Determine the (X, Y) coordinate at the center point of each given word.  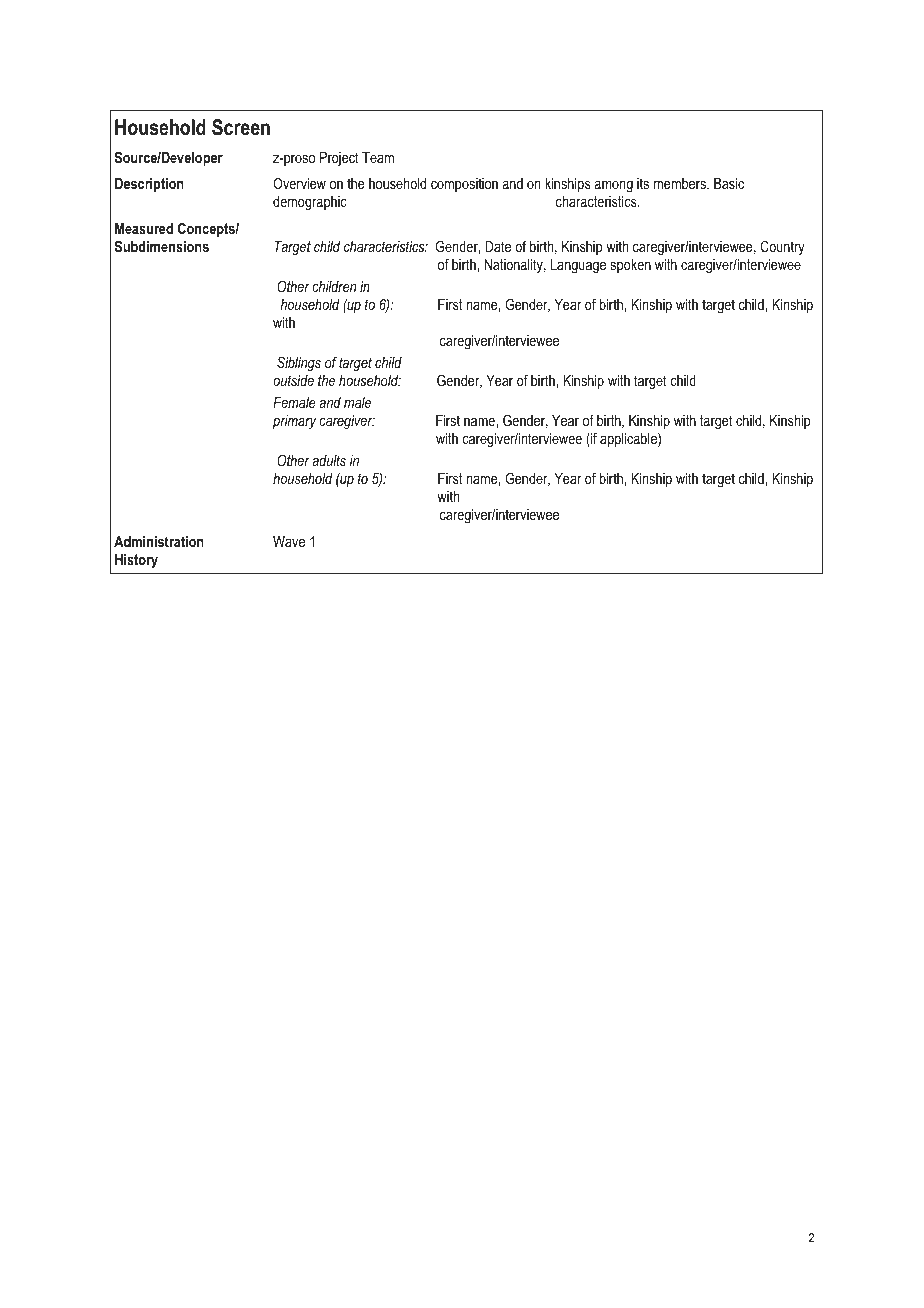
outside (293, 380)
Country (782, 247)
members (681, 183)
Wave (289, 541)
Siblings (299, 363)
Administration (159, 541)
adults (329, 460)
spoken (631, 266)
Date (498, 246)
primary (294, 422)
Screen (241, 127)
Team (378, 157)
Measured (144, 228)
